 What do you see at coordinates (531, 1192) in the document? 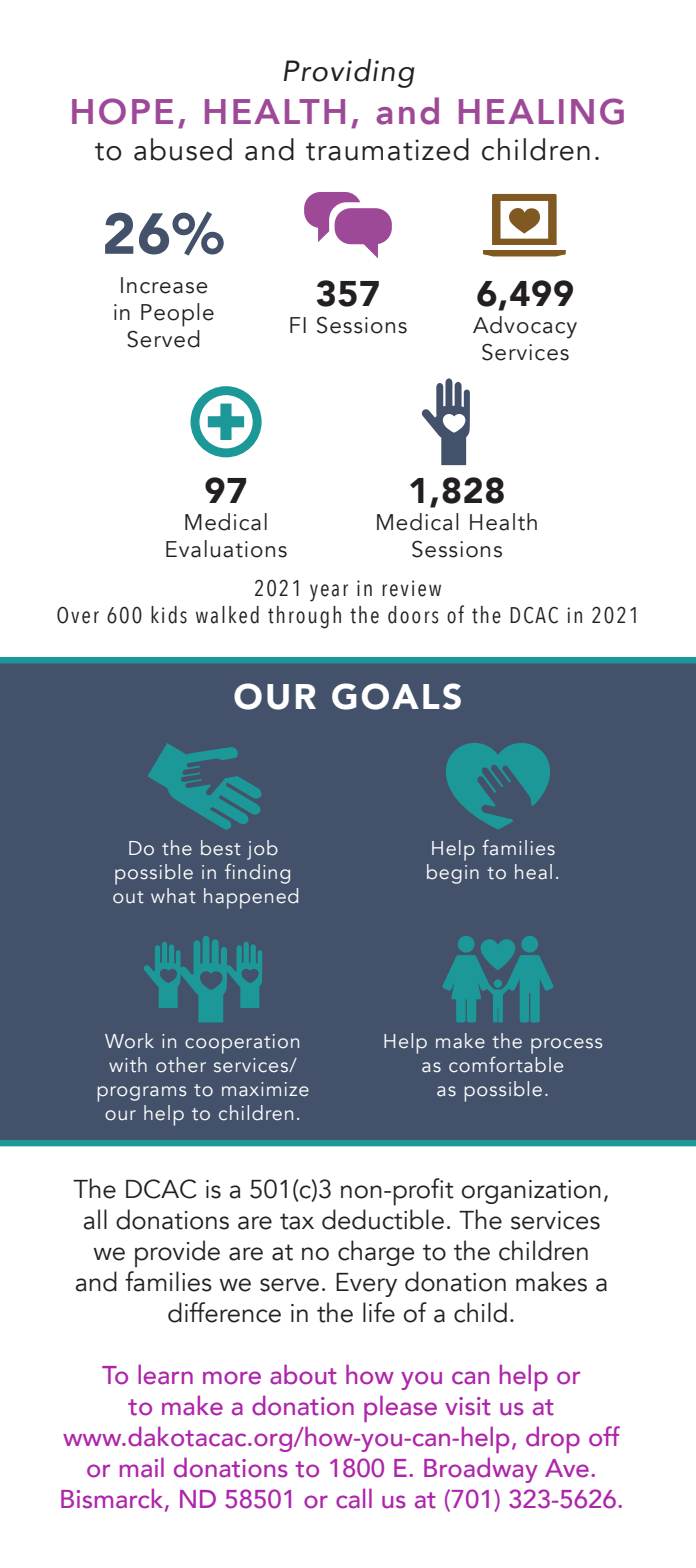
I see `organization` at bounding box center [531, 1192].
